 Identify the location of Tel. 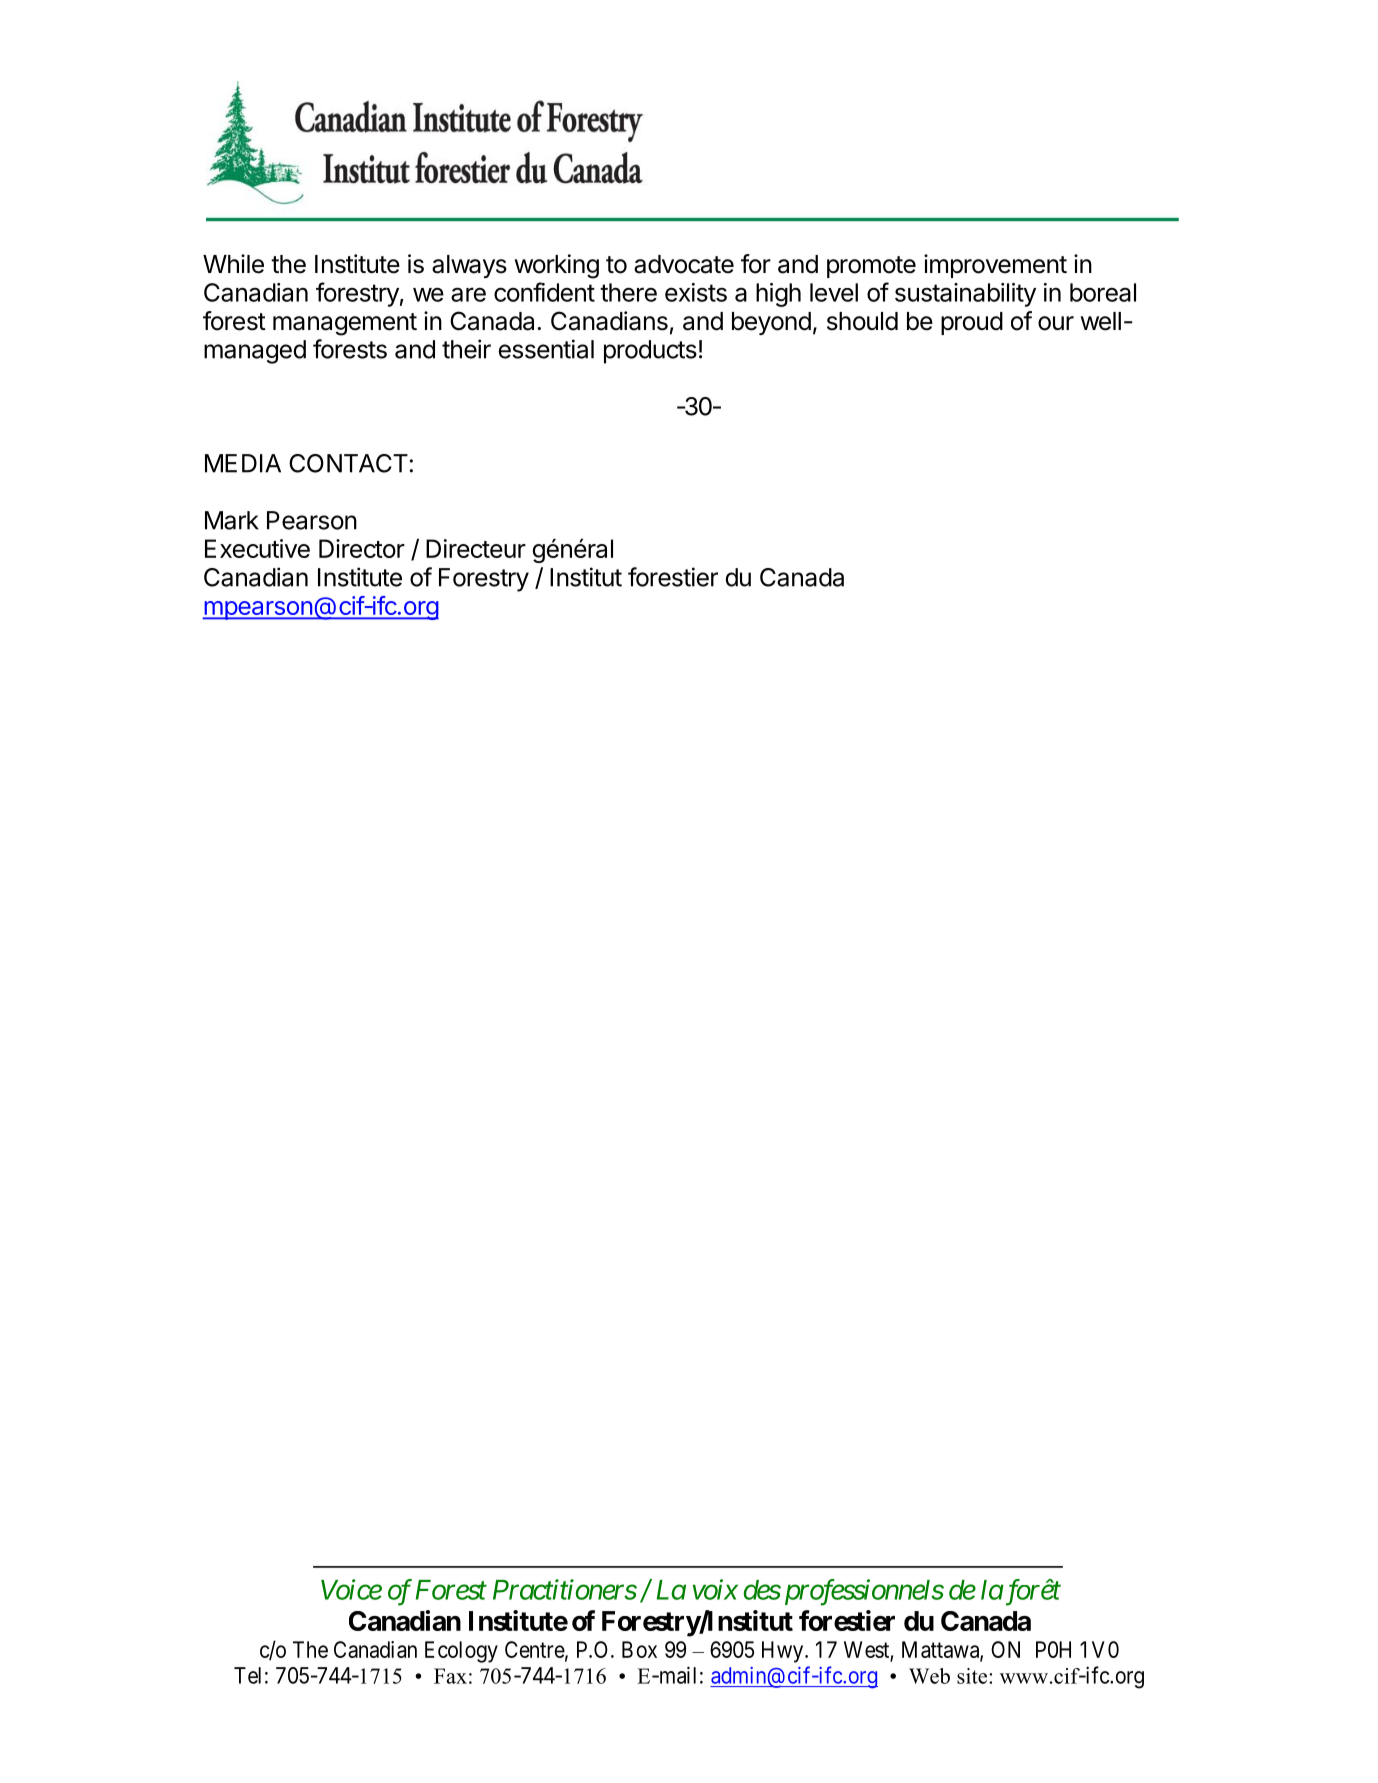
(247, 1675).
